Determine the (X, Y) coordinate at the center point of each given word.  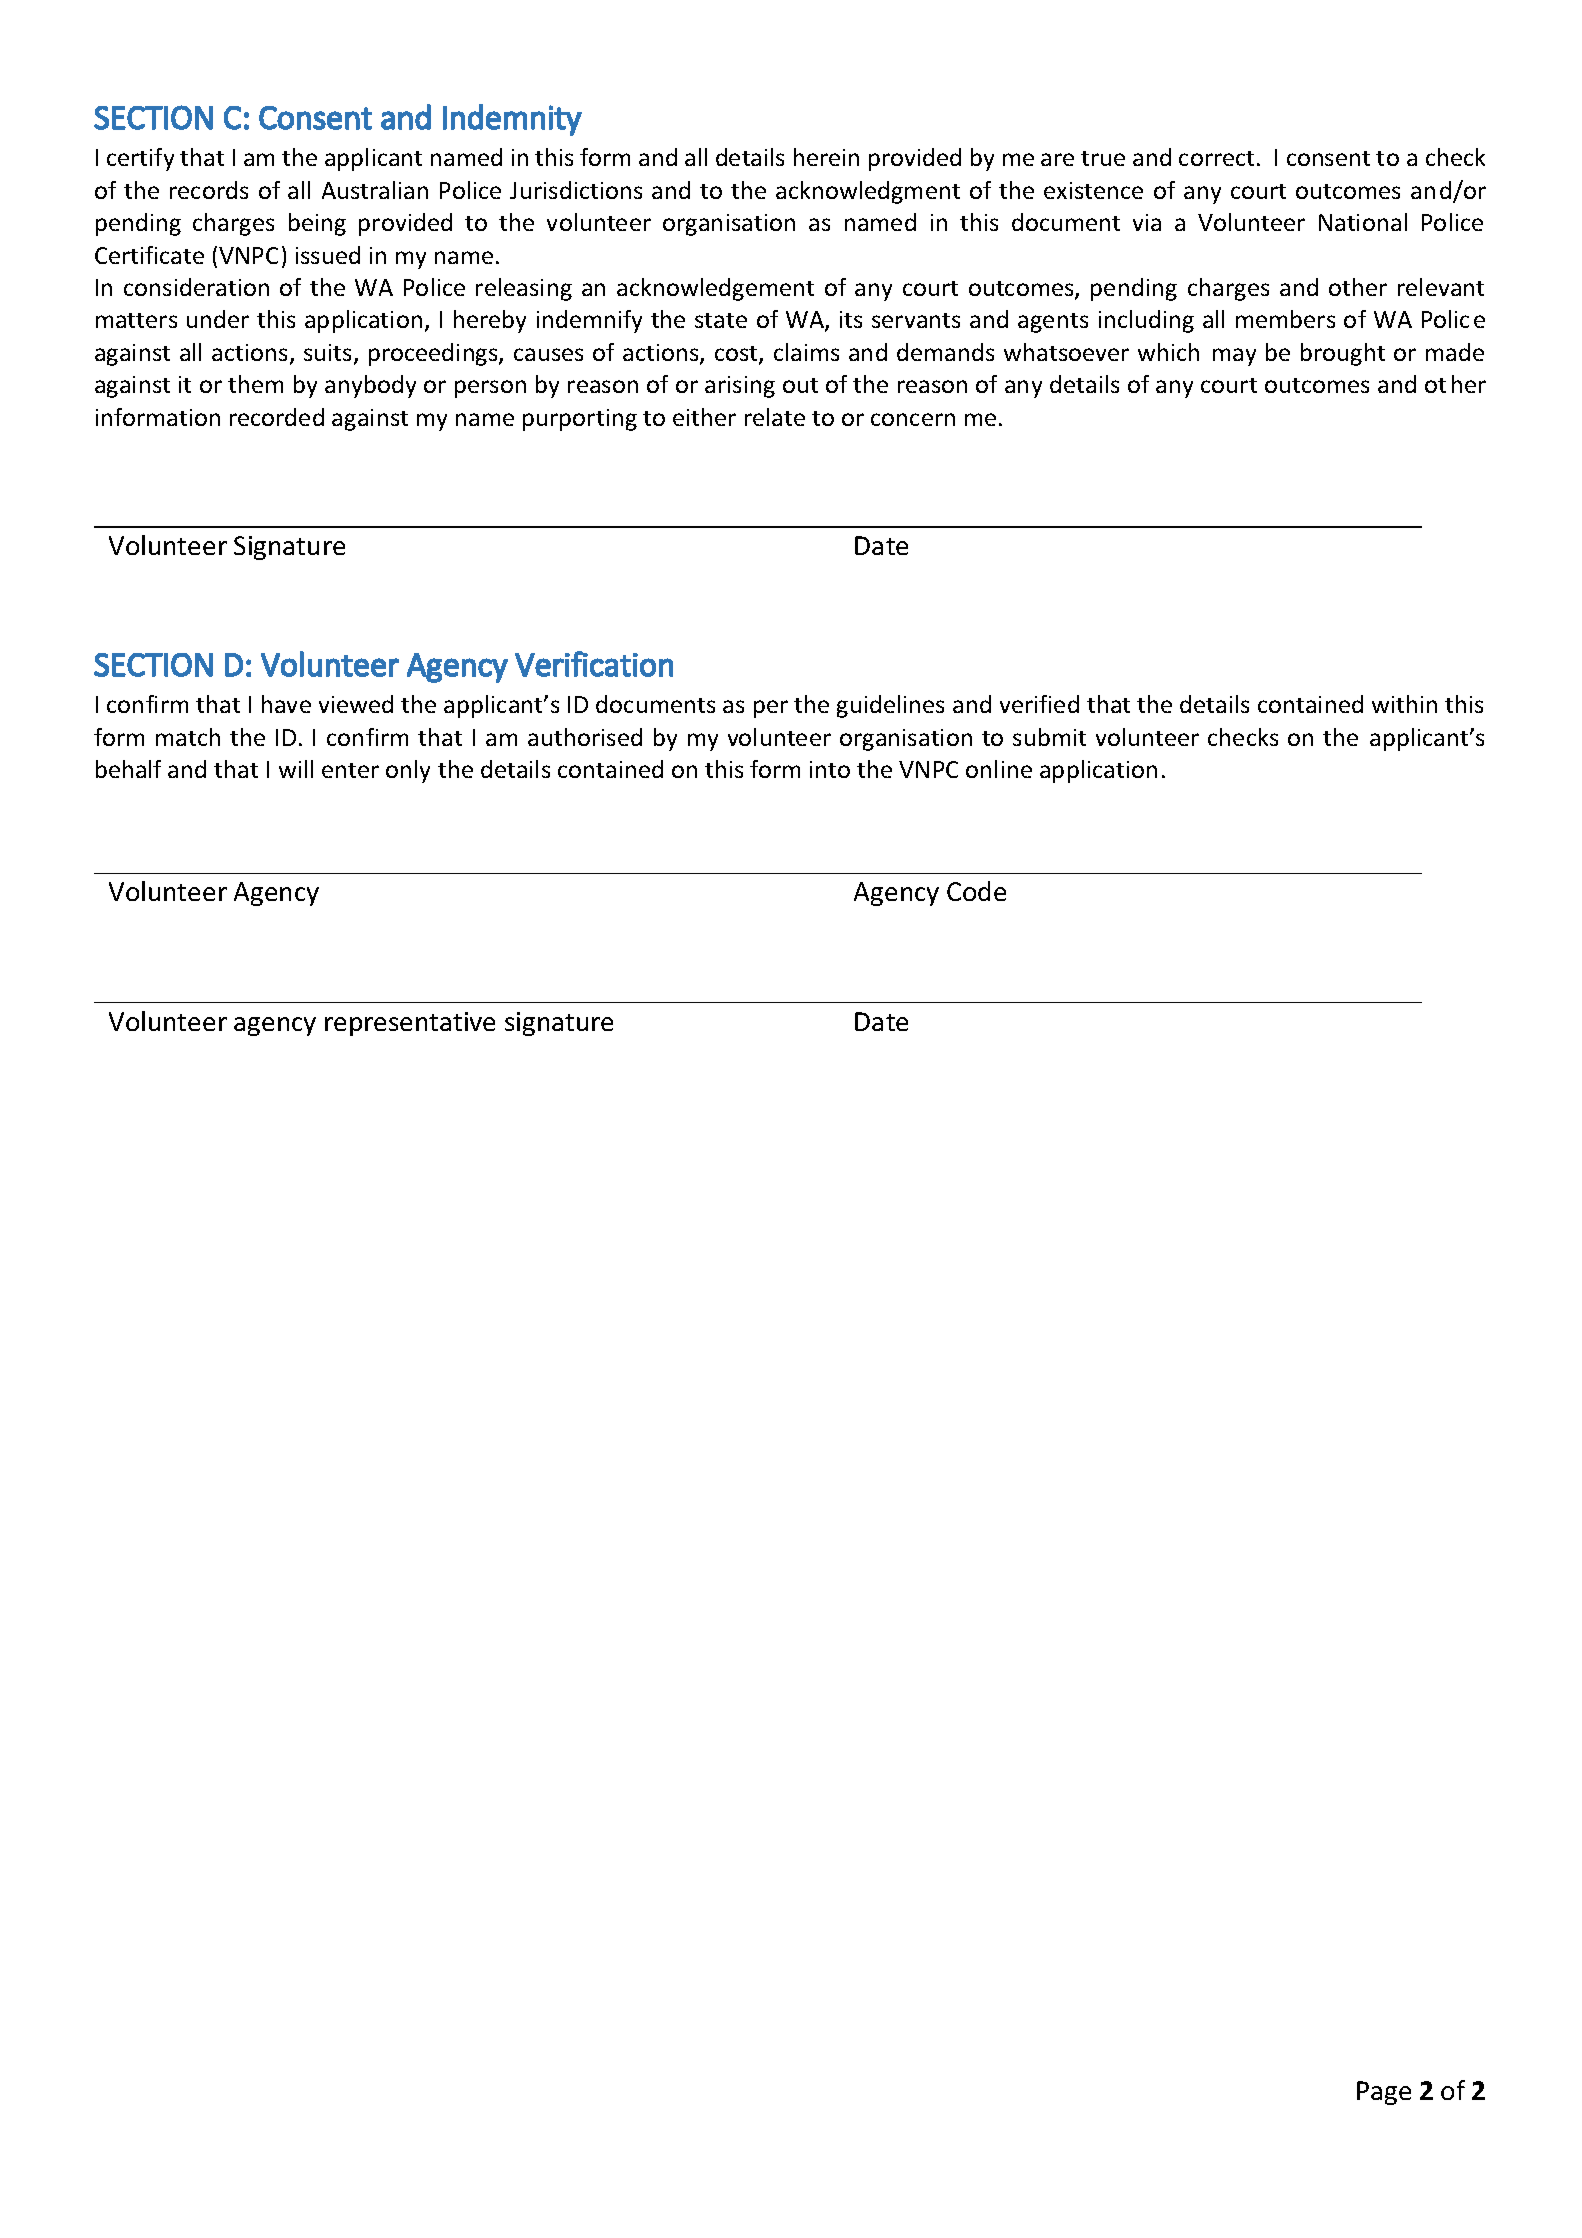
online (999, 769)
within (1404, 704)
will (296, 769)
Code (976, 891)
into (830, 769)
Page (1384, 2093)
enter (350, 770)
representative (410, 1024)
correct (1216, 158)
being (317, 224)
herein (826, 157)
